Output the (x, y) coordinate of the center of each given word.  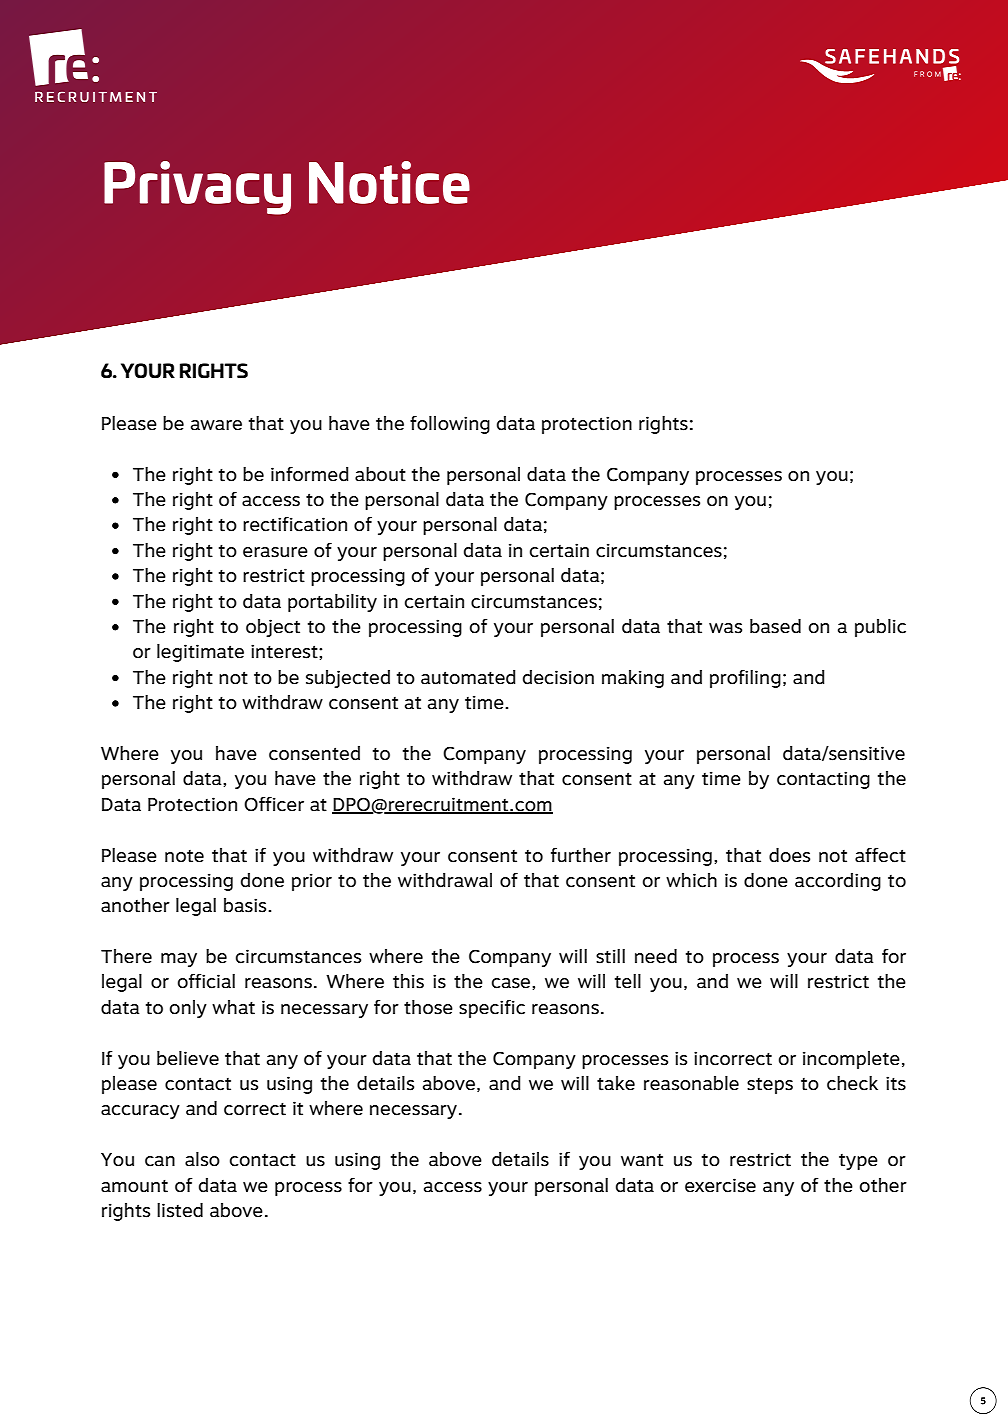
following (450, 425)
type (858, 1162)
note (184, 856)
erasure (275, 552)
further (581, 855)
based (775, 626)
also (202, 1159)
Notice (389, 182)
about (380, 474)
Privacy (197, 188)
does (789, 855)
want (642, 1160)
